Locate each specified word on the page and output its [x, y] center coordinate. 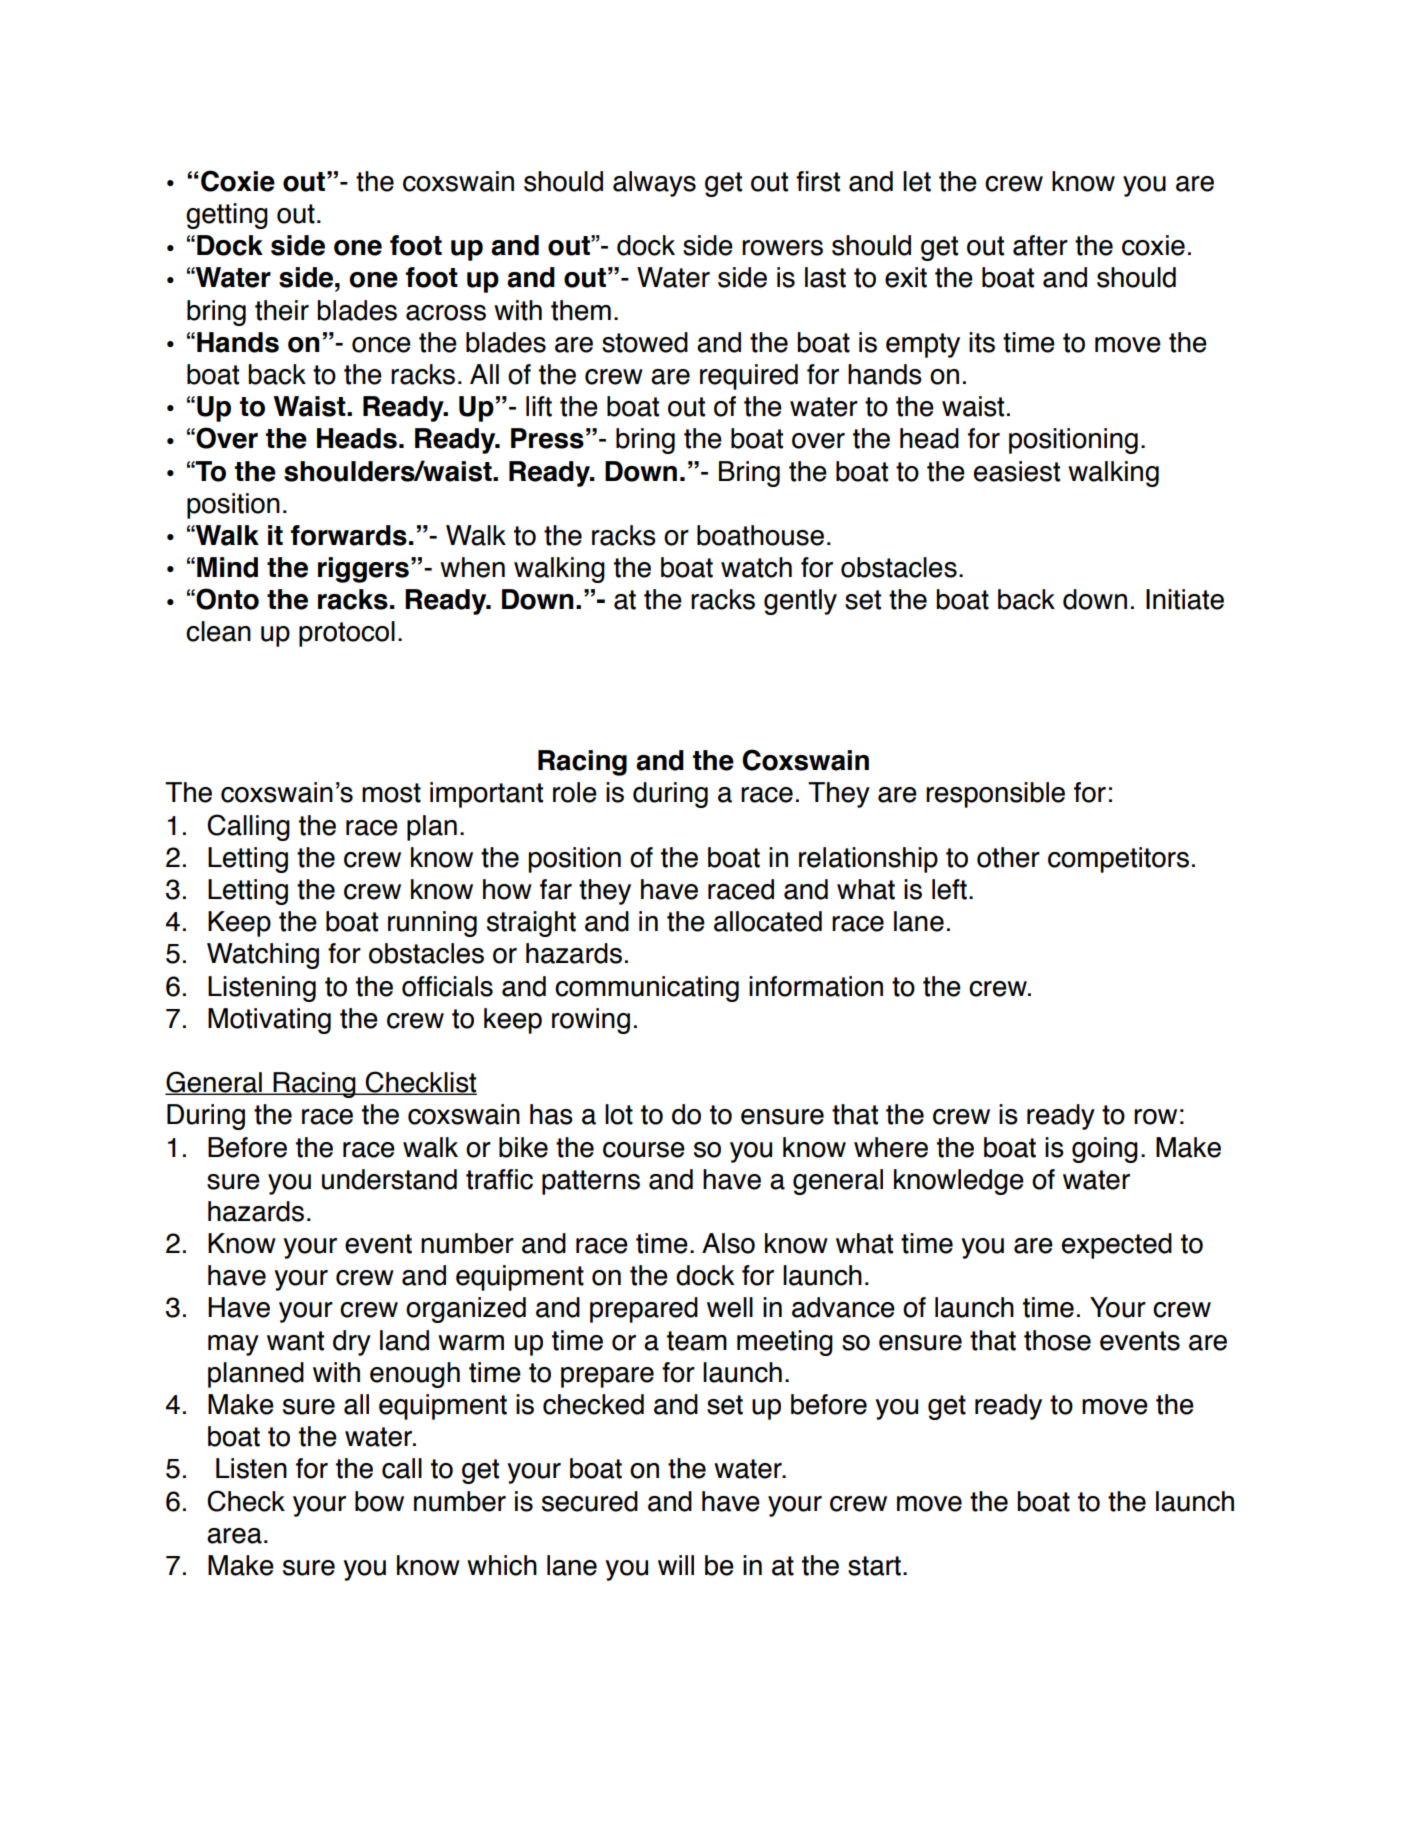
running [432, 924]
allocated [768, 921]
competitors [1118, 860]
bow [379, 1501]
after [1040, 245]
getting [227, 216]
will [676, 1565]
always [654, 184]
